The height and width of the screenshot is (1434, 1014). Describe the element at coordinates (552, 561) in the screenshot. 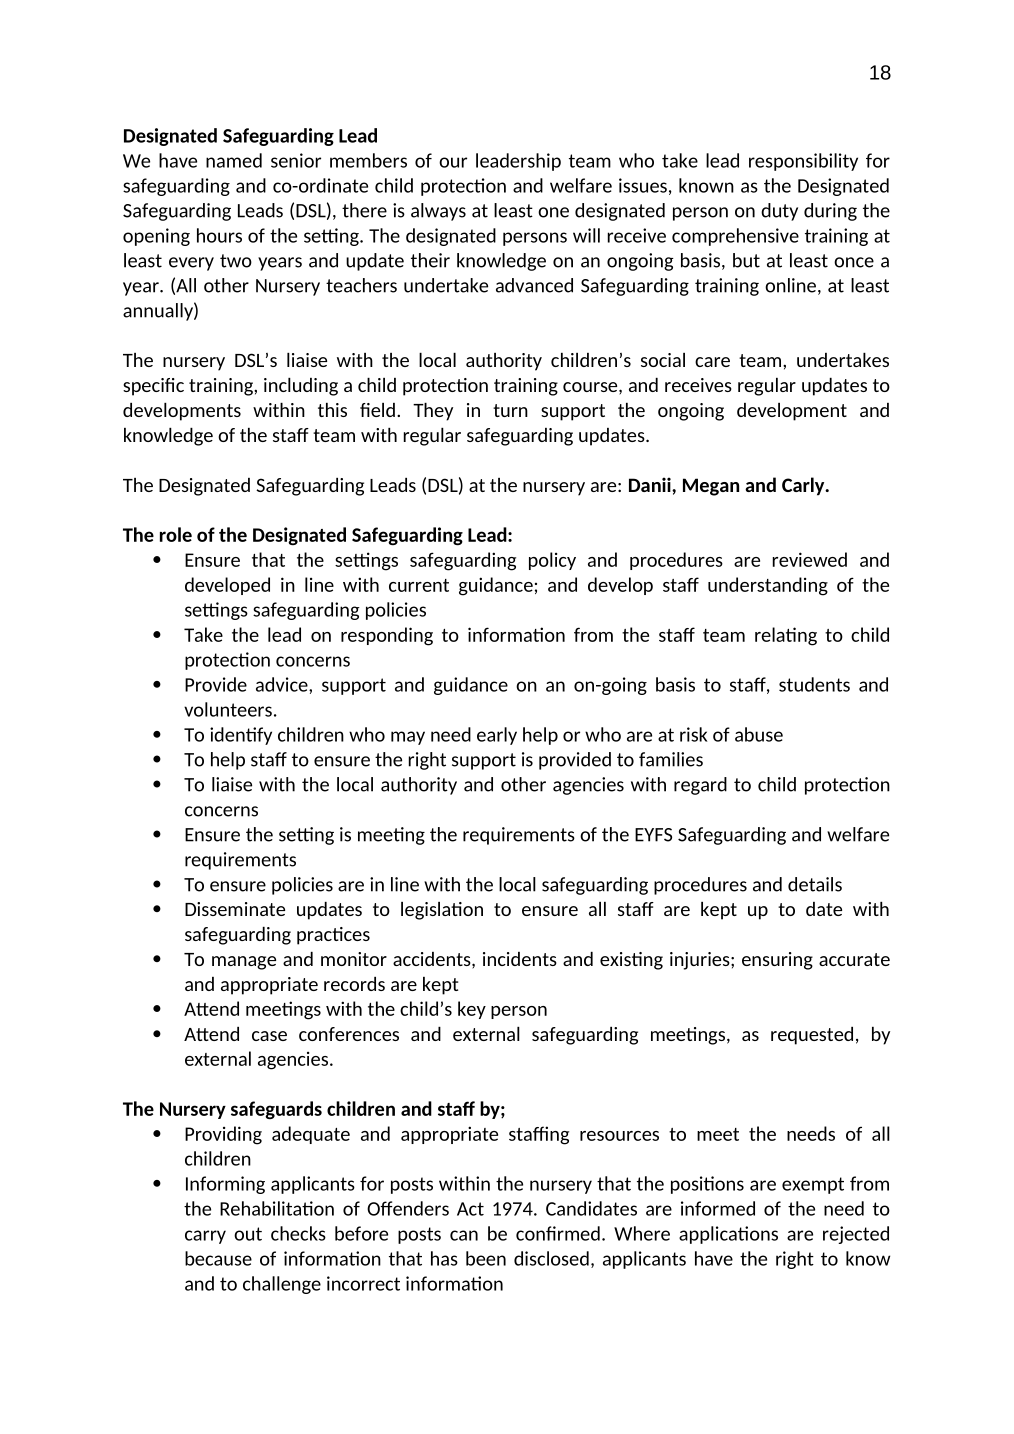

I see `policy` at that location.
